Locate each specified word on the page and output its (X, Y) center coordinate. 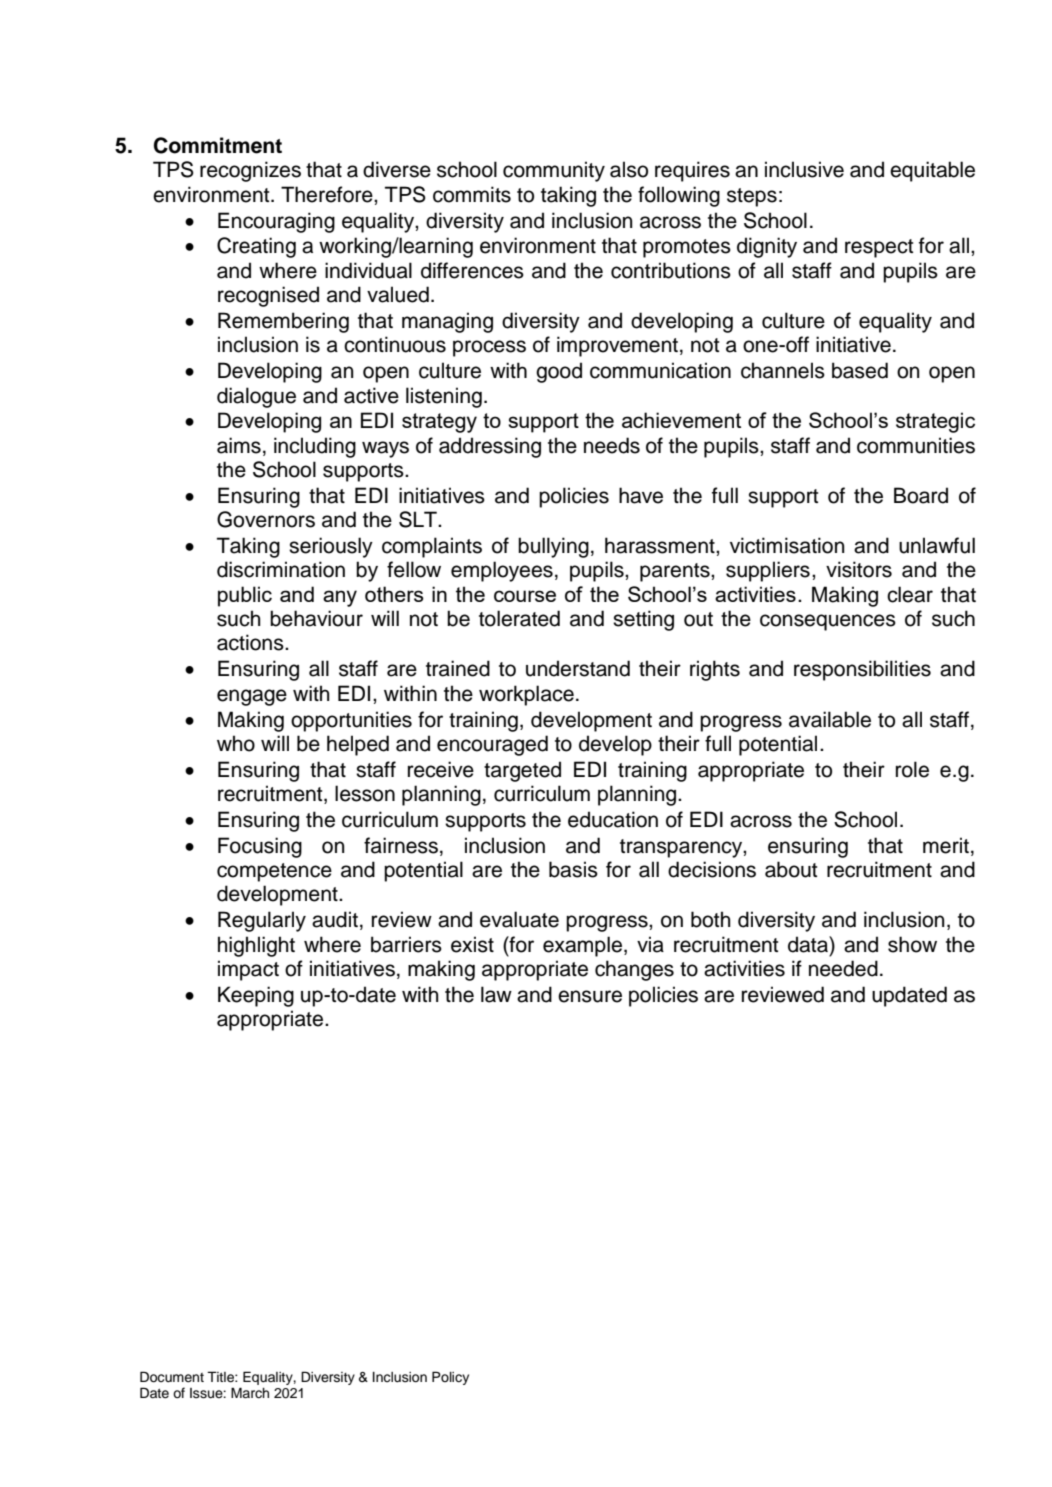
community (554, 171)
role (912, 769)
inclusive (804, 169)
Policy (450, 1378)
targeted (522, 771)
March (250, 1393)
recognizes (250, 171)
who (236, 743)
